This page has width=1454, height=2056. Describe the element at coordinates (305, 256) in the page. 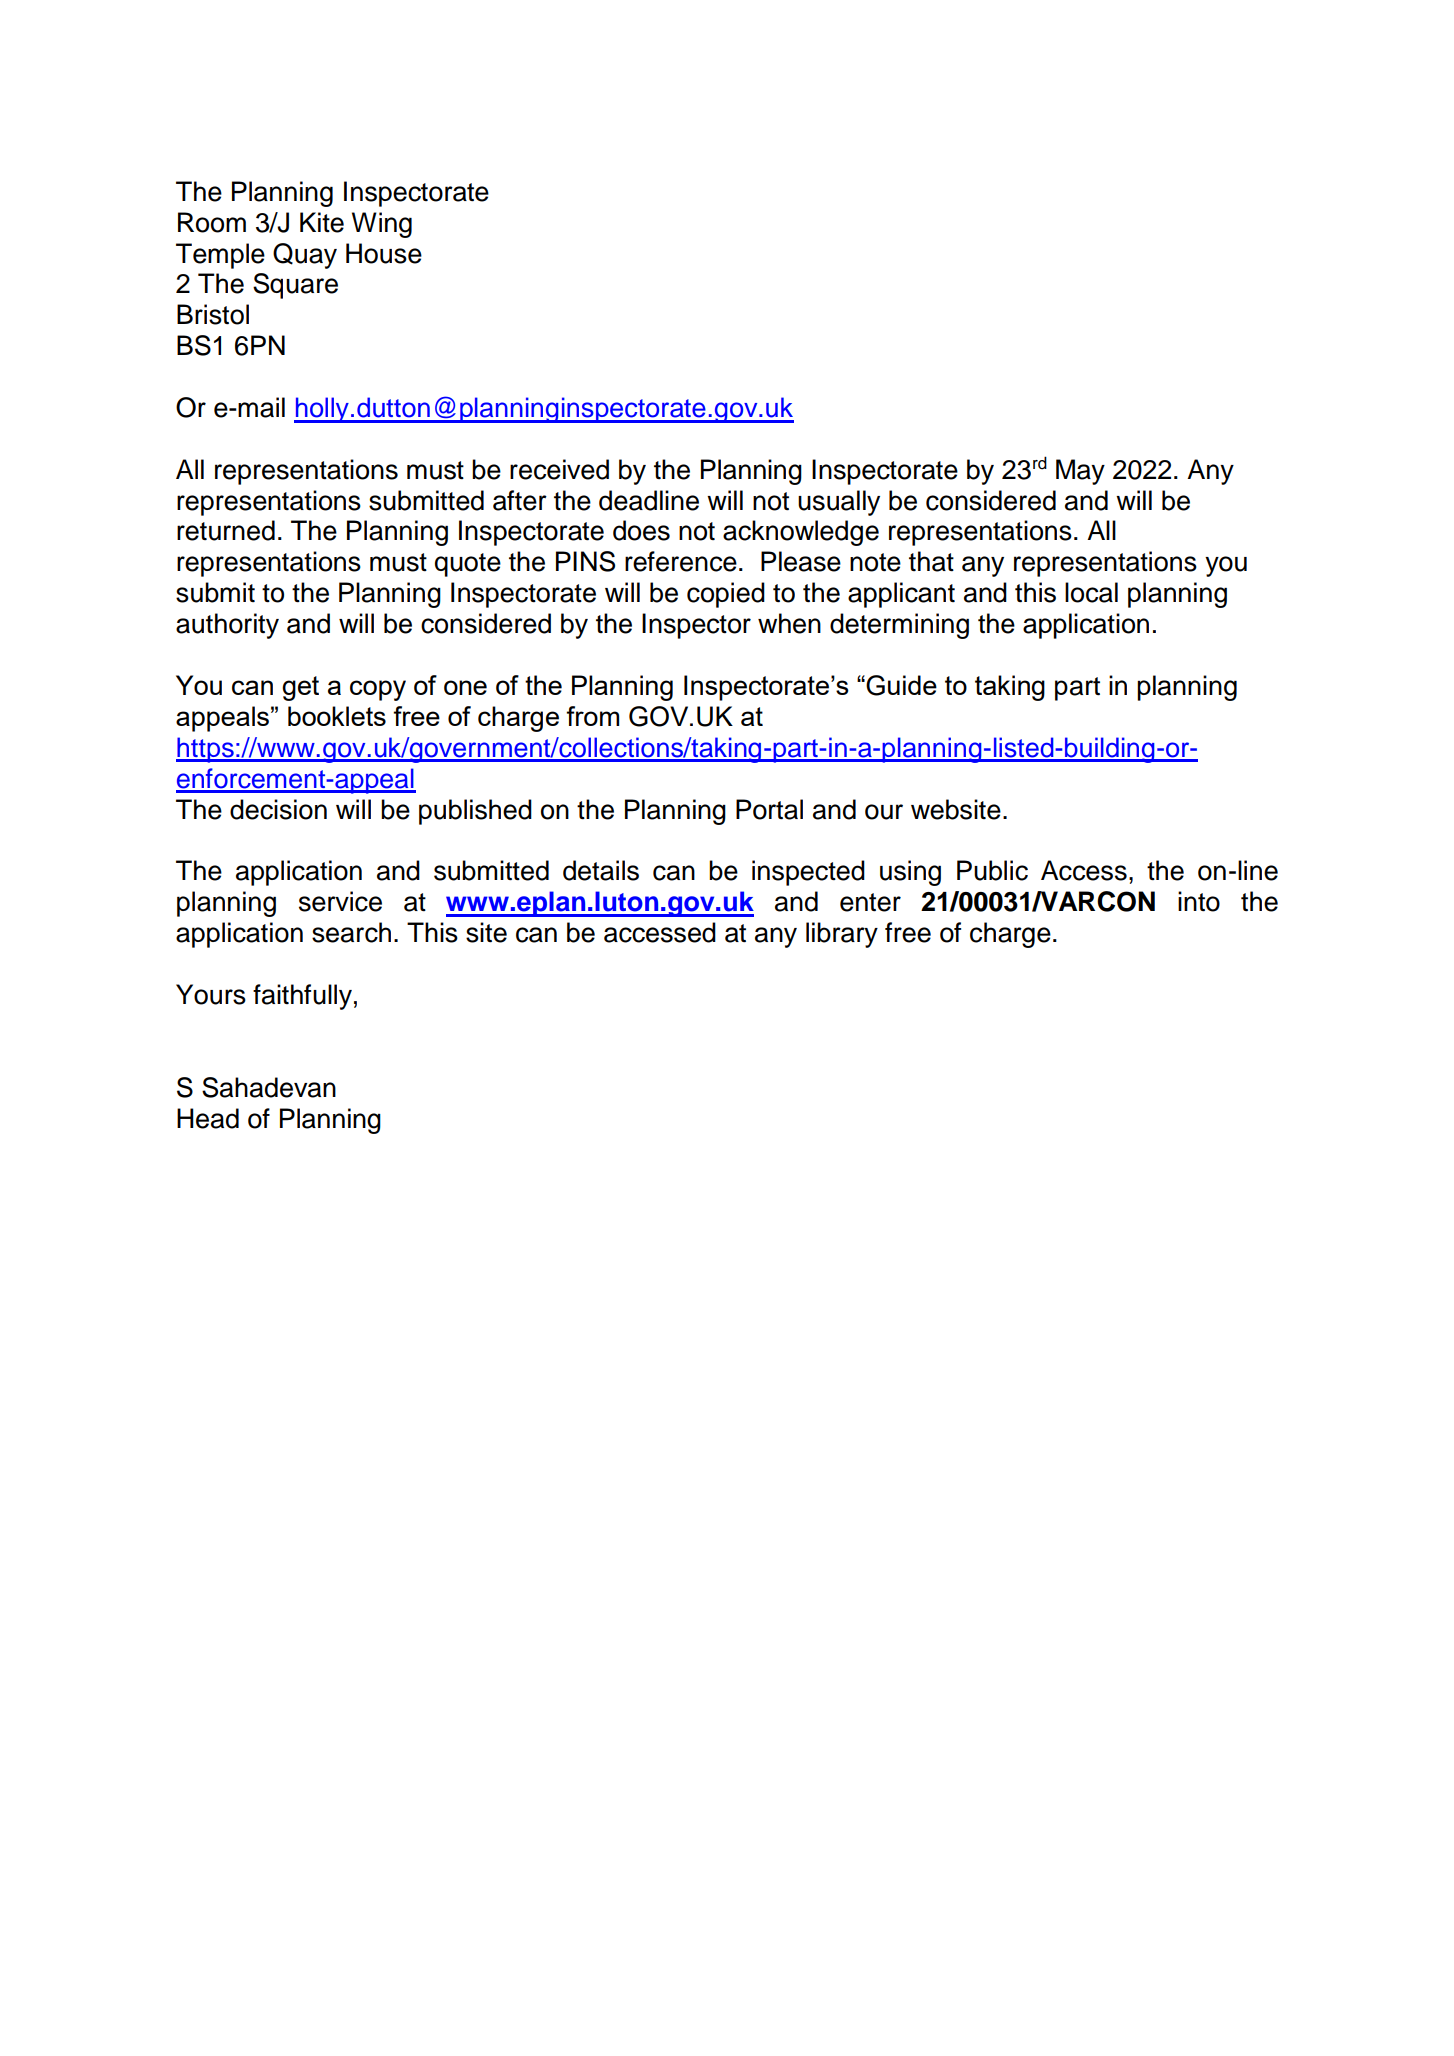

I see `Quay` at that location.
